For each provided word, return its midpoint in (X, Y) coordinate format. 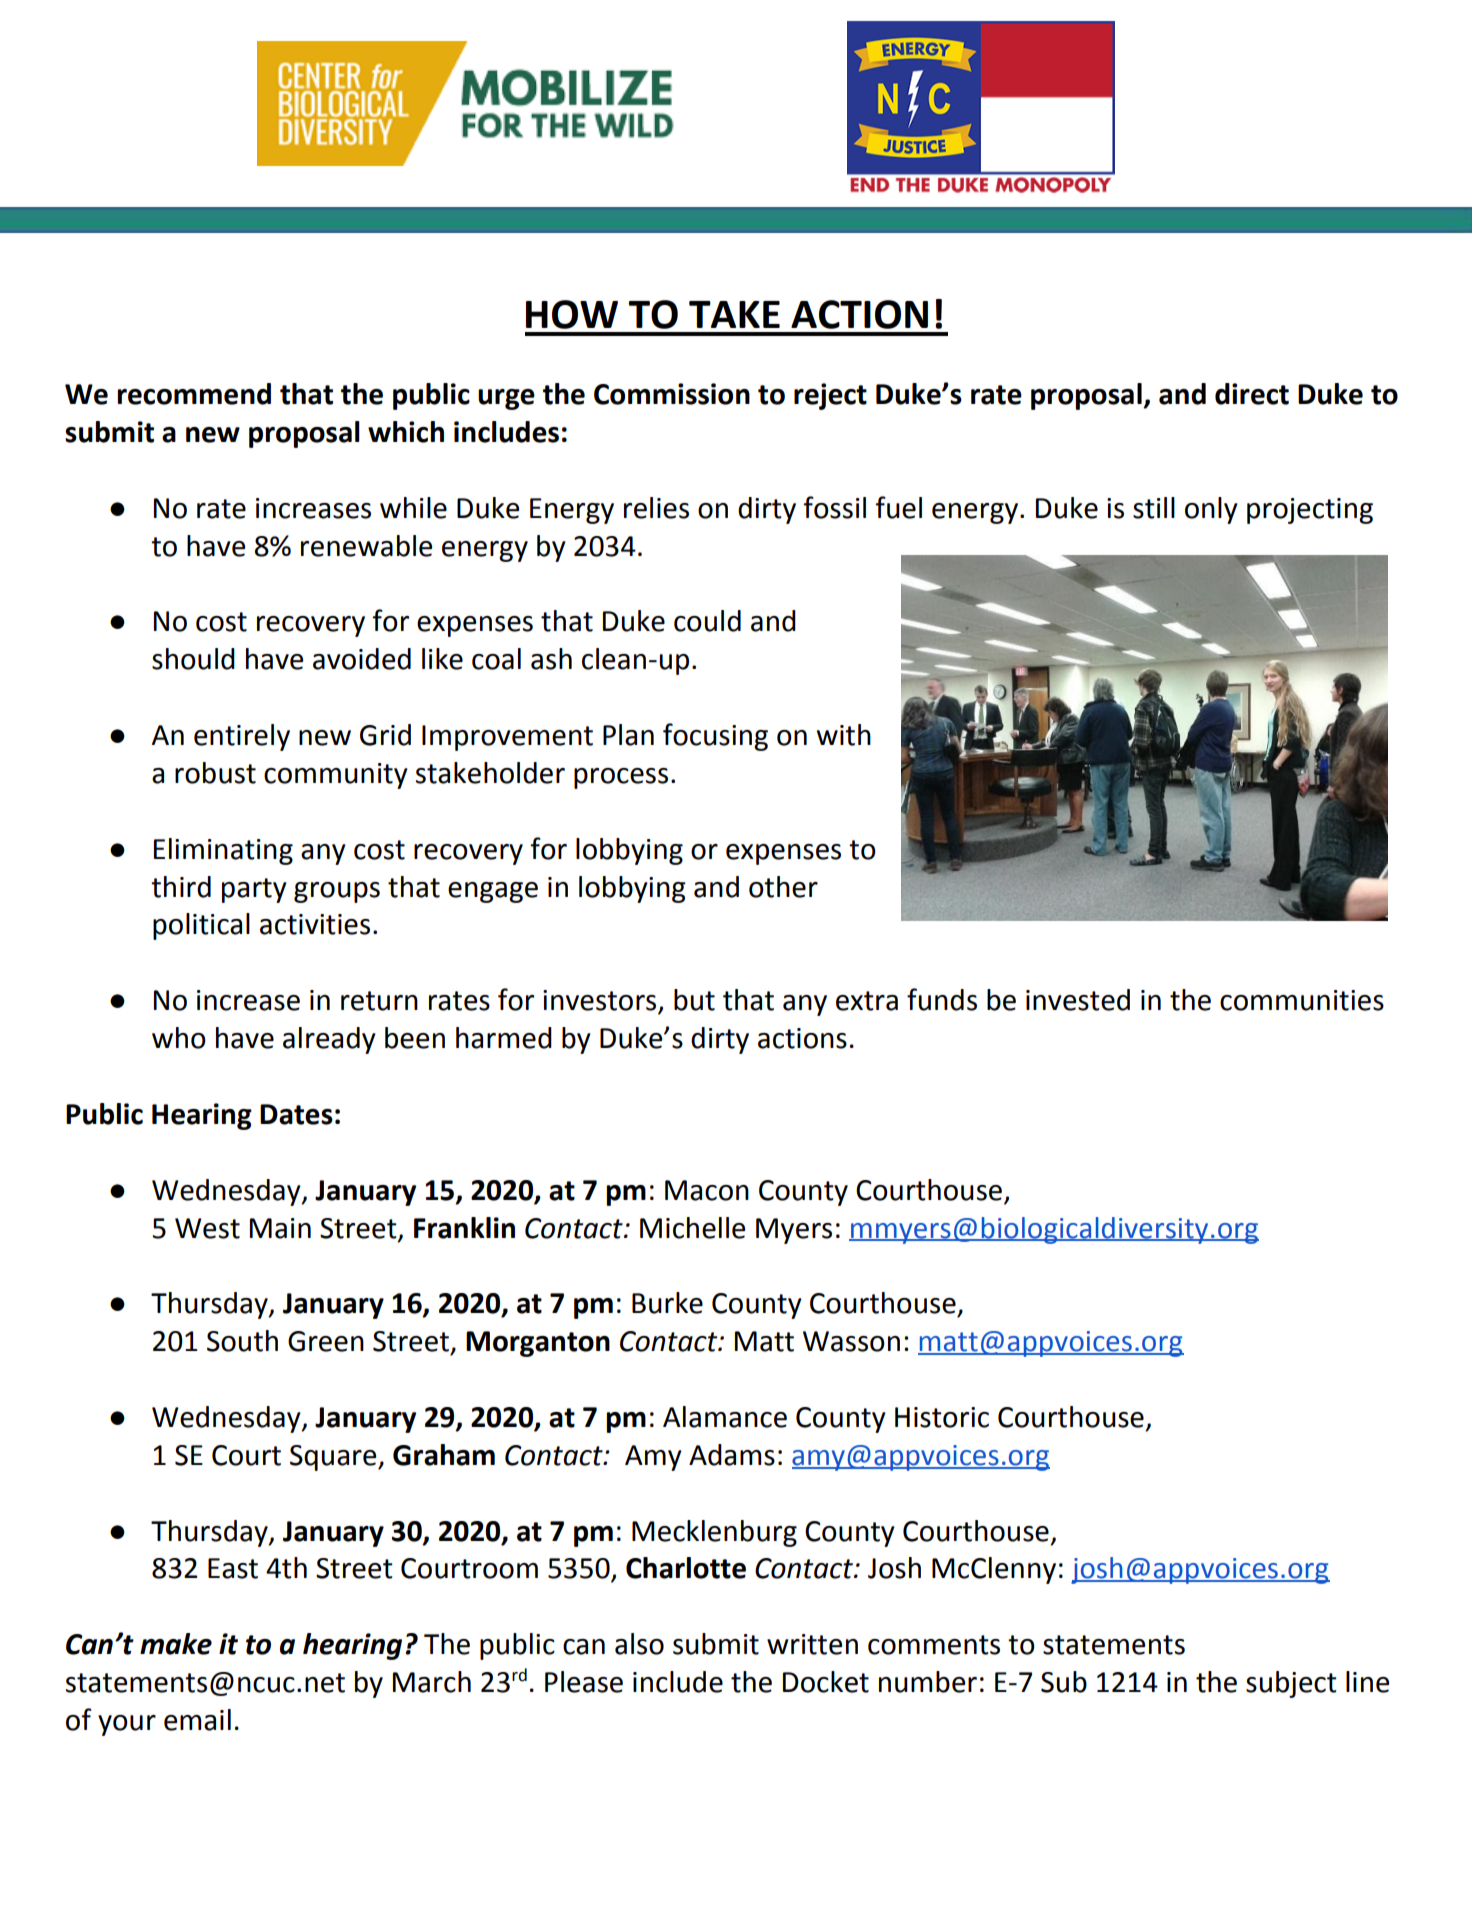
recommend (194, 394)
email (197, 1720)
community (336, 776)
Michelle (692, 1228)
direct (1252, 394)
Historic (942, 1417)
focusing (715, 737)
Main (280, 1228)
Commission (672, 394)
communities (1302, 1000)
